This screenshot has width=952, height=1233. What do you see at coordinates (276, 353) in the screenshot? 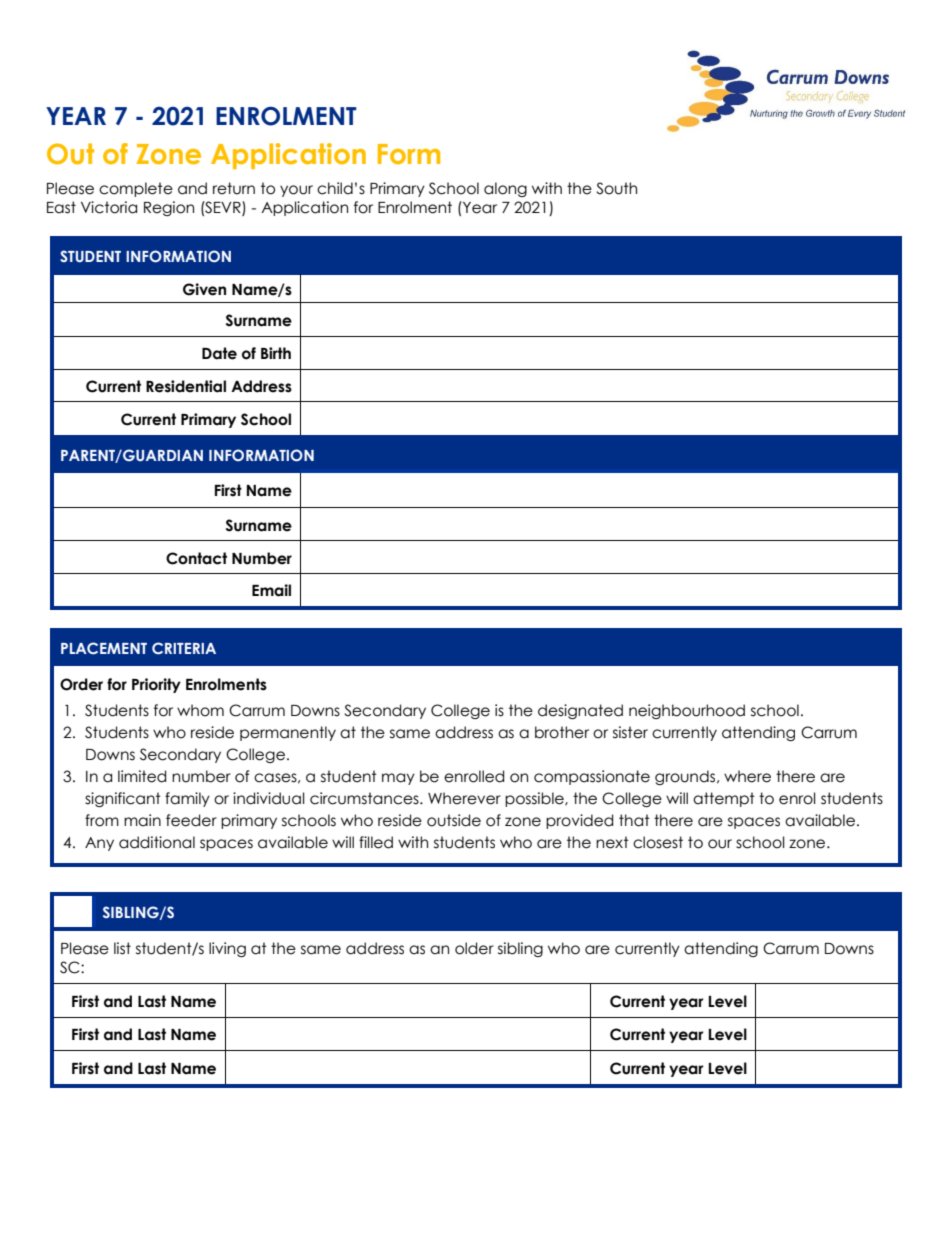
I see `Birth` at bounding box center [276, 353].
